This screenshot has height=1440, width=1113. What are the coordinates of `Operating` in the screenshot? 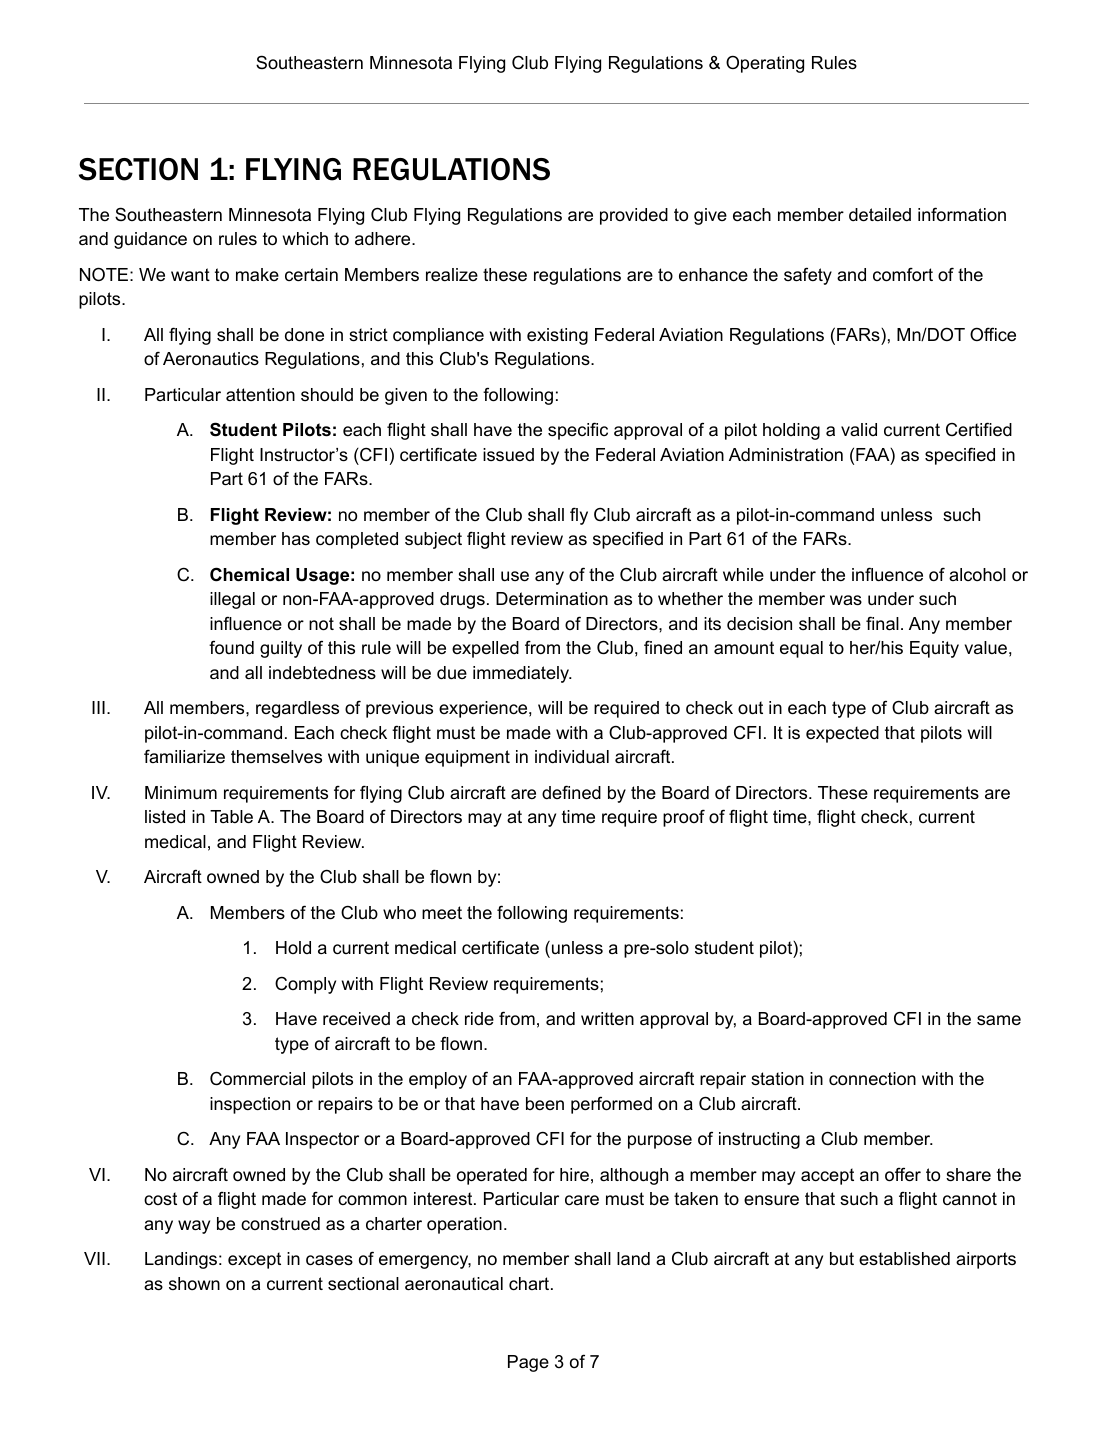 It's located at (765, 64).
